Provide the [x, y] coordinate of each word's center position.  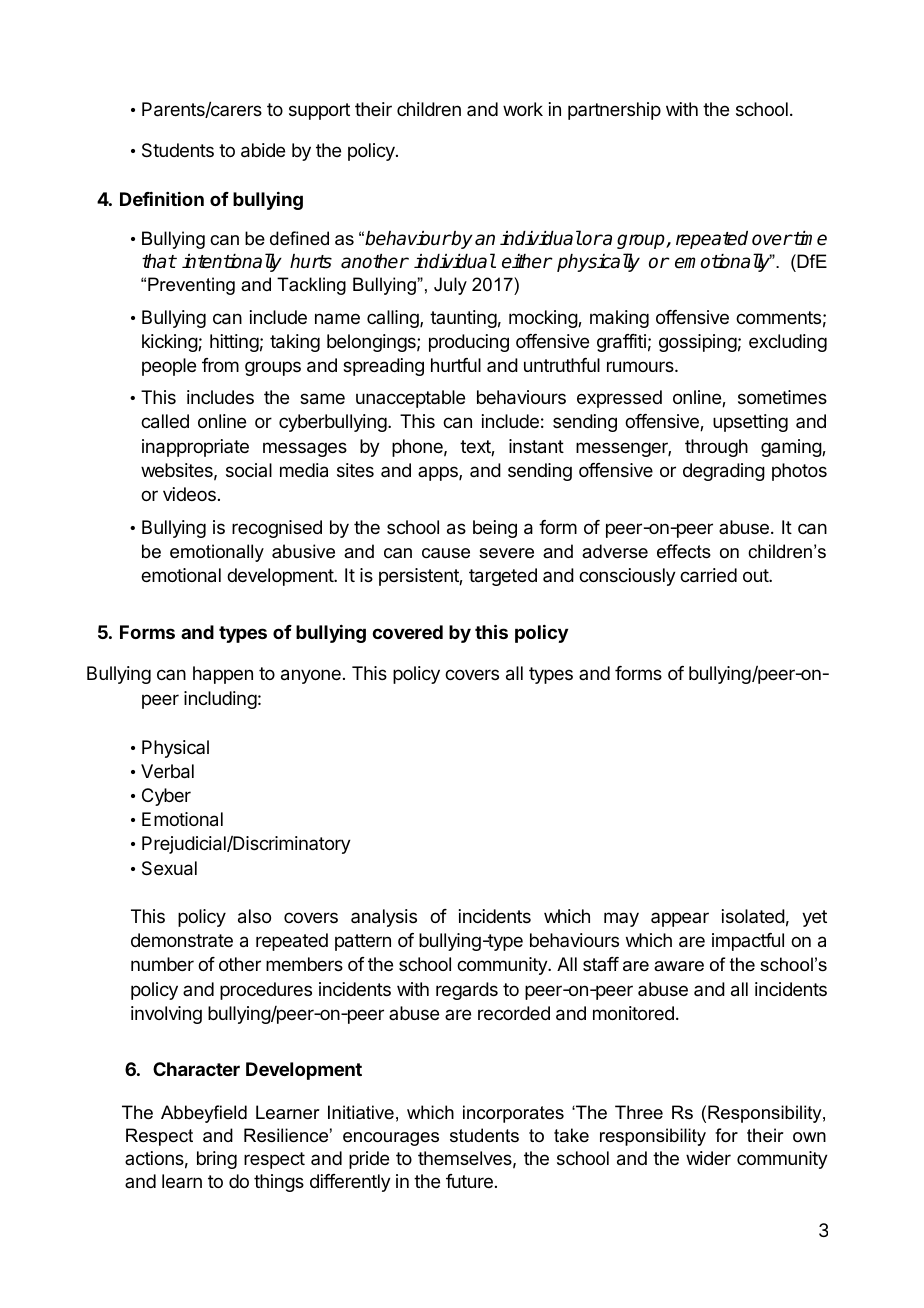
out [756, 575]
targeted [503, 577]
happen [223, 675]
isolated [753, 916]
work [523, 109]
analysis [384, 918]
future [469, 1181]
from [220, 365]
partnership [614, 111]
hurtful [456, 365]
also [254, 916]
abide [263, 150]
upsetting [750, 423]
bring [217, 1160]
